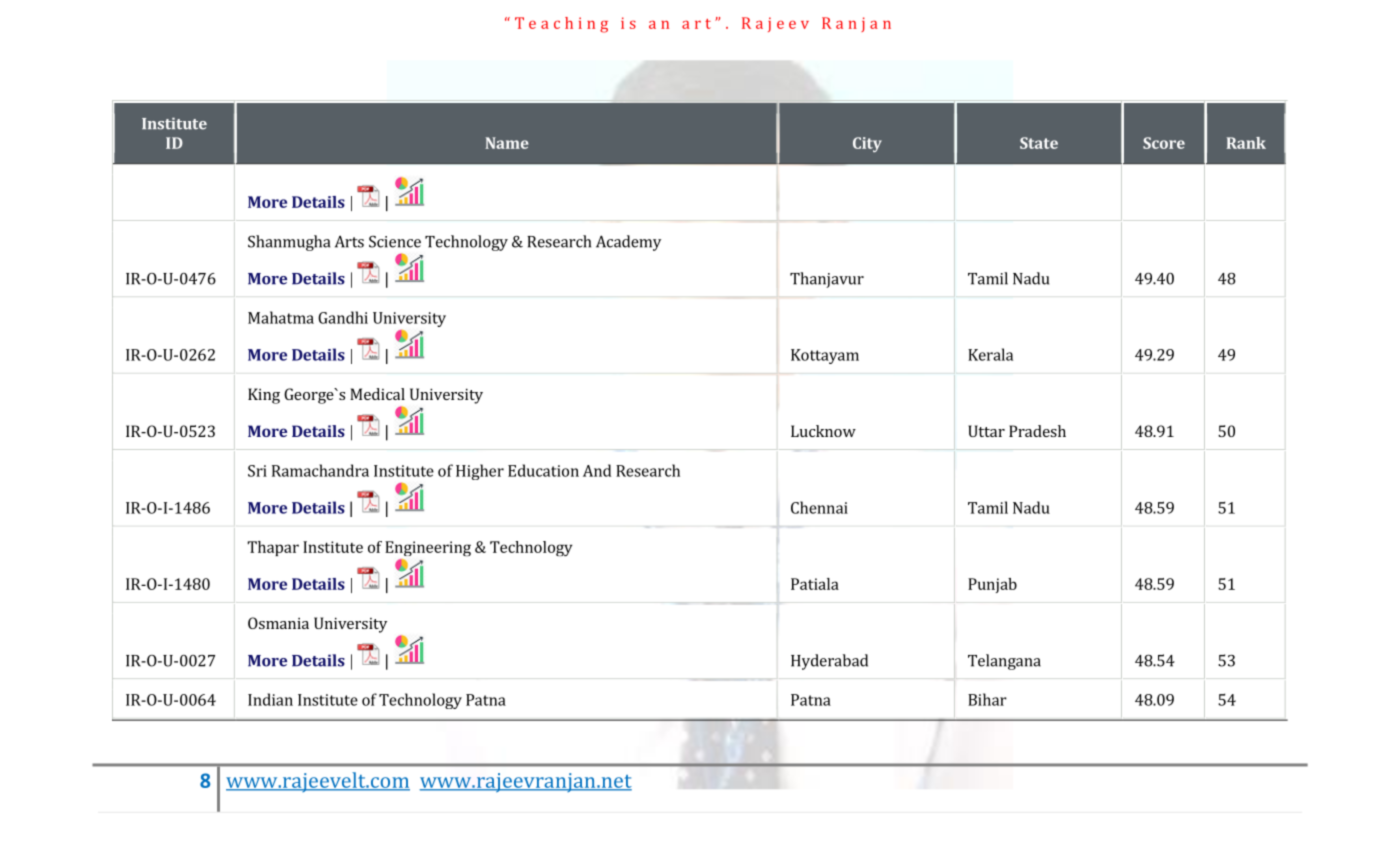  What do you see at coordinates (827, 280) in the page?
I see `Thanjavur` at bounding box center [827, 280].
